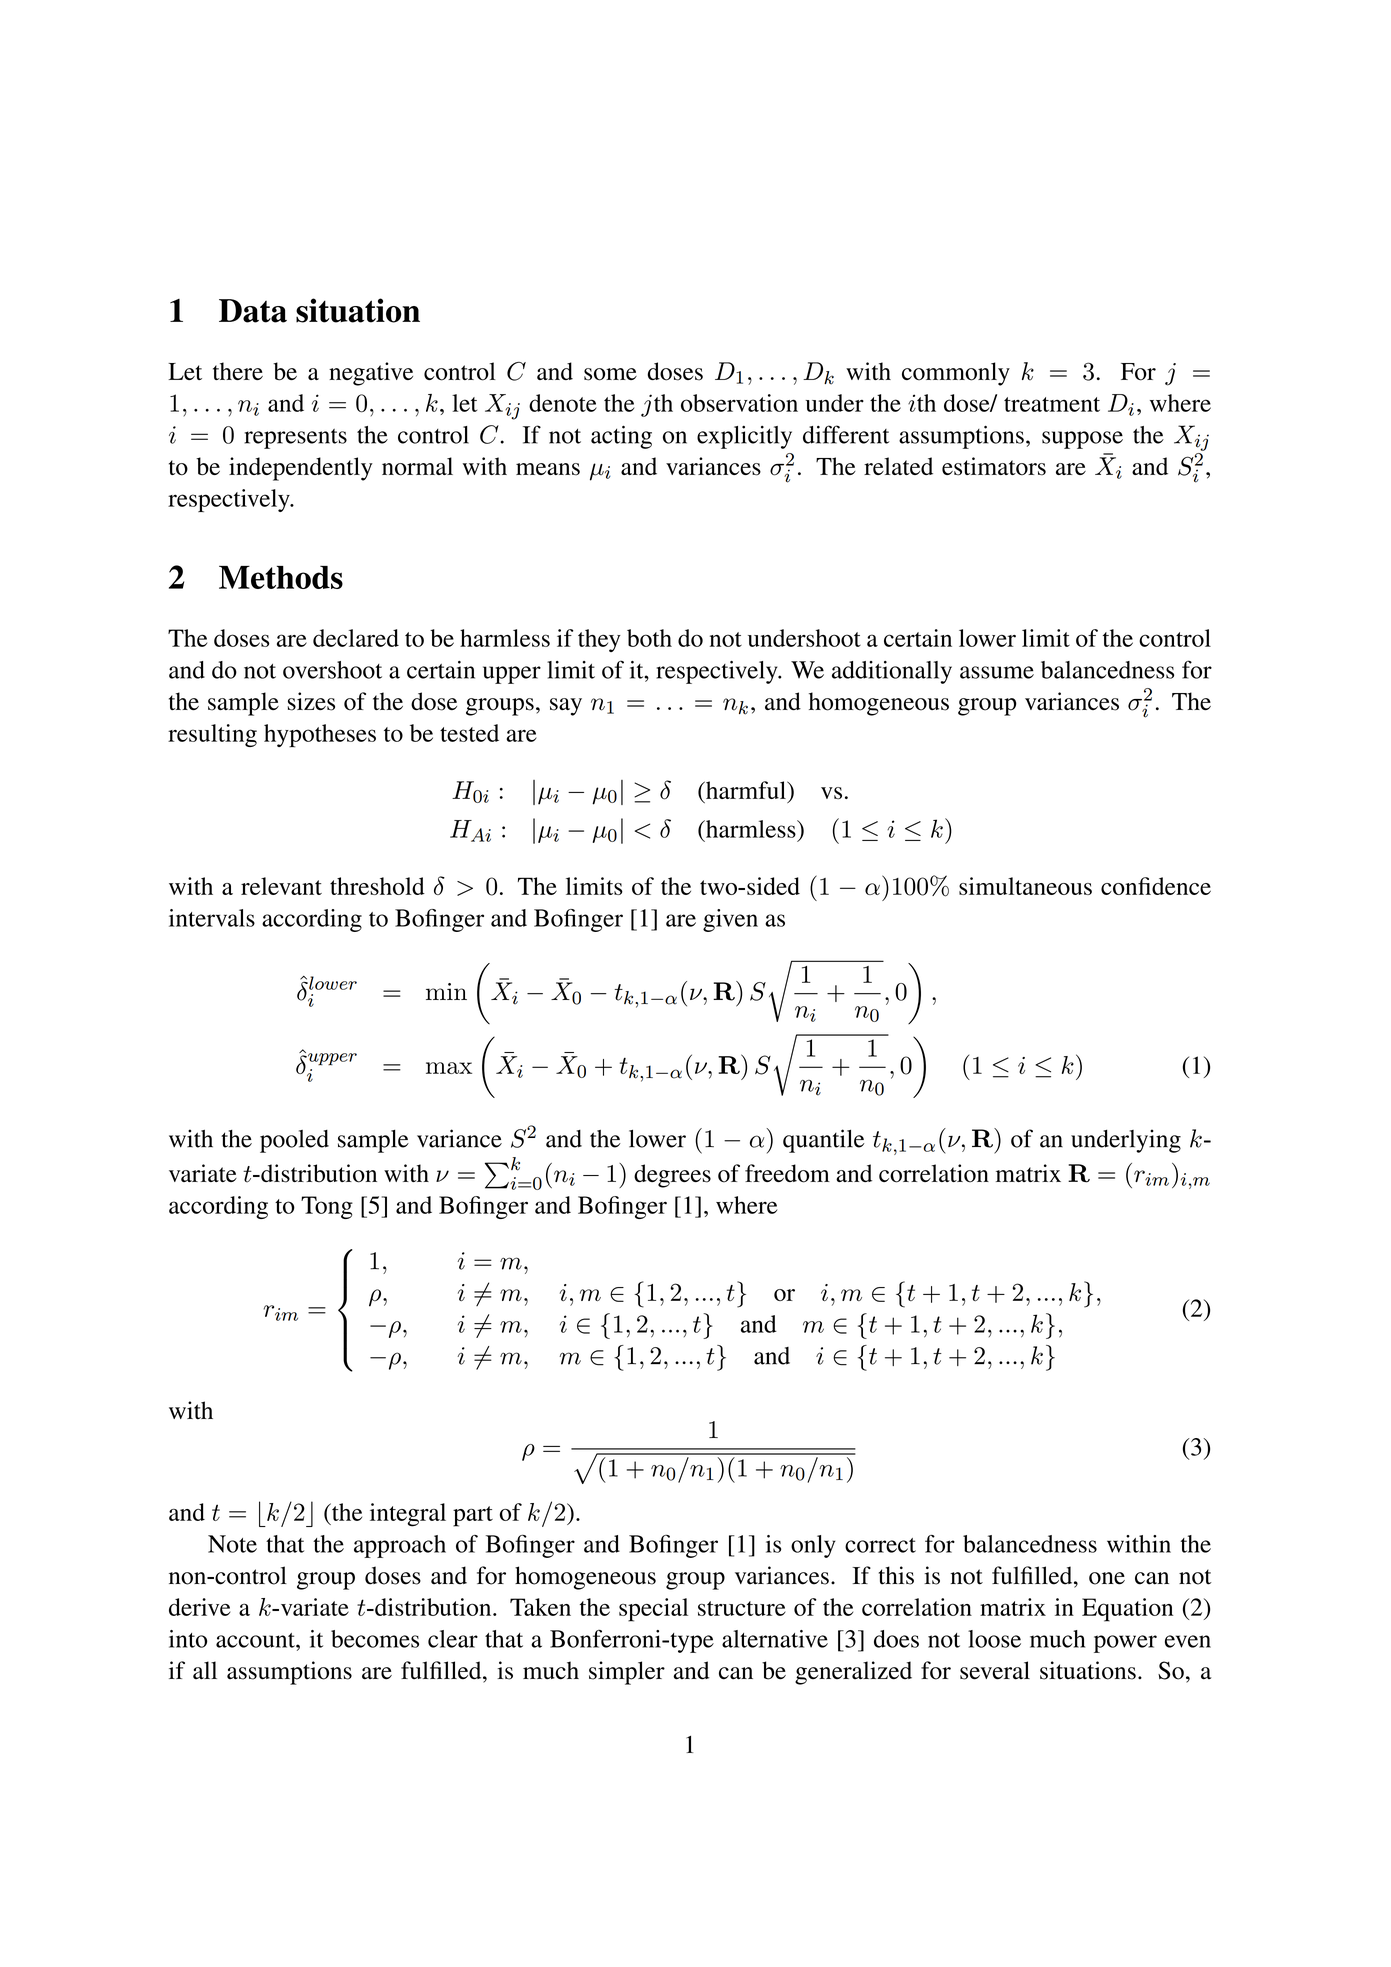 The width and height of the image is (1391, 1967). What do you see at coordinates (997, 672) in the image?
I see `assume` at bounding box center [997, 672].
